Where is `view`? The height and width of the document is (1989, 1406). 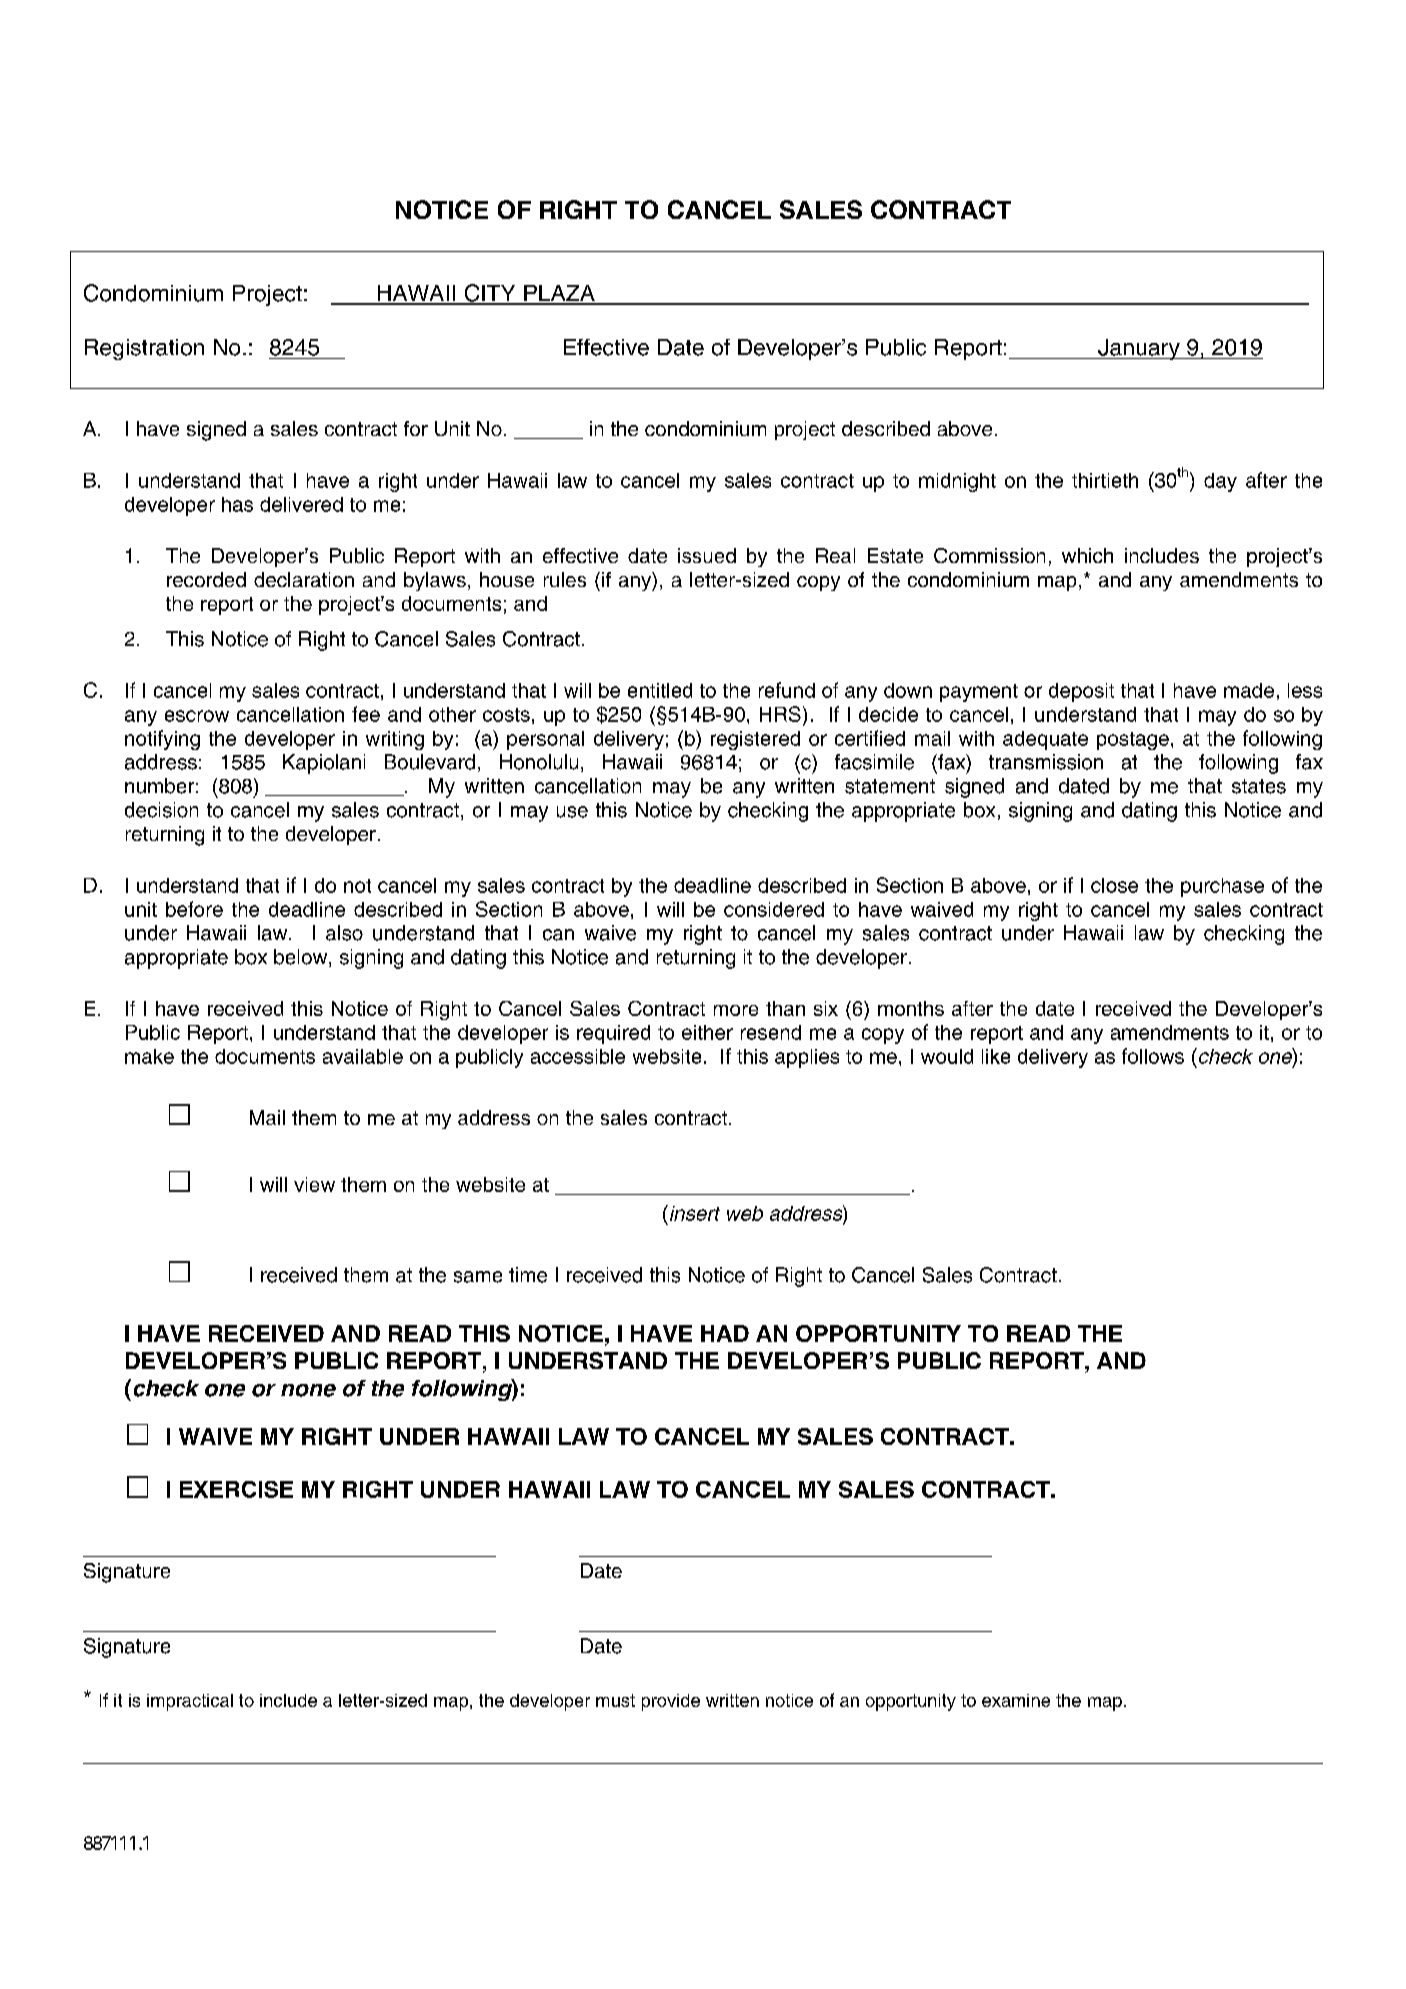 view is located at coordinates (314, 1184).
